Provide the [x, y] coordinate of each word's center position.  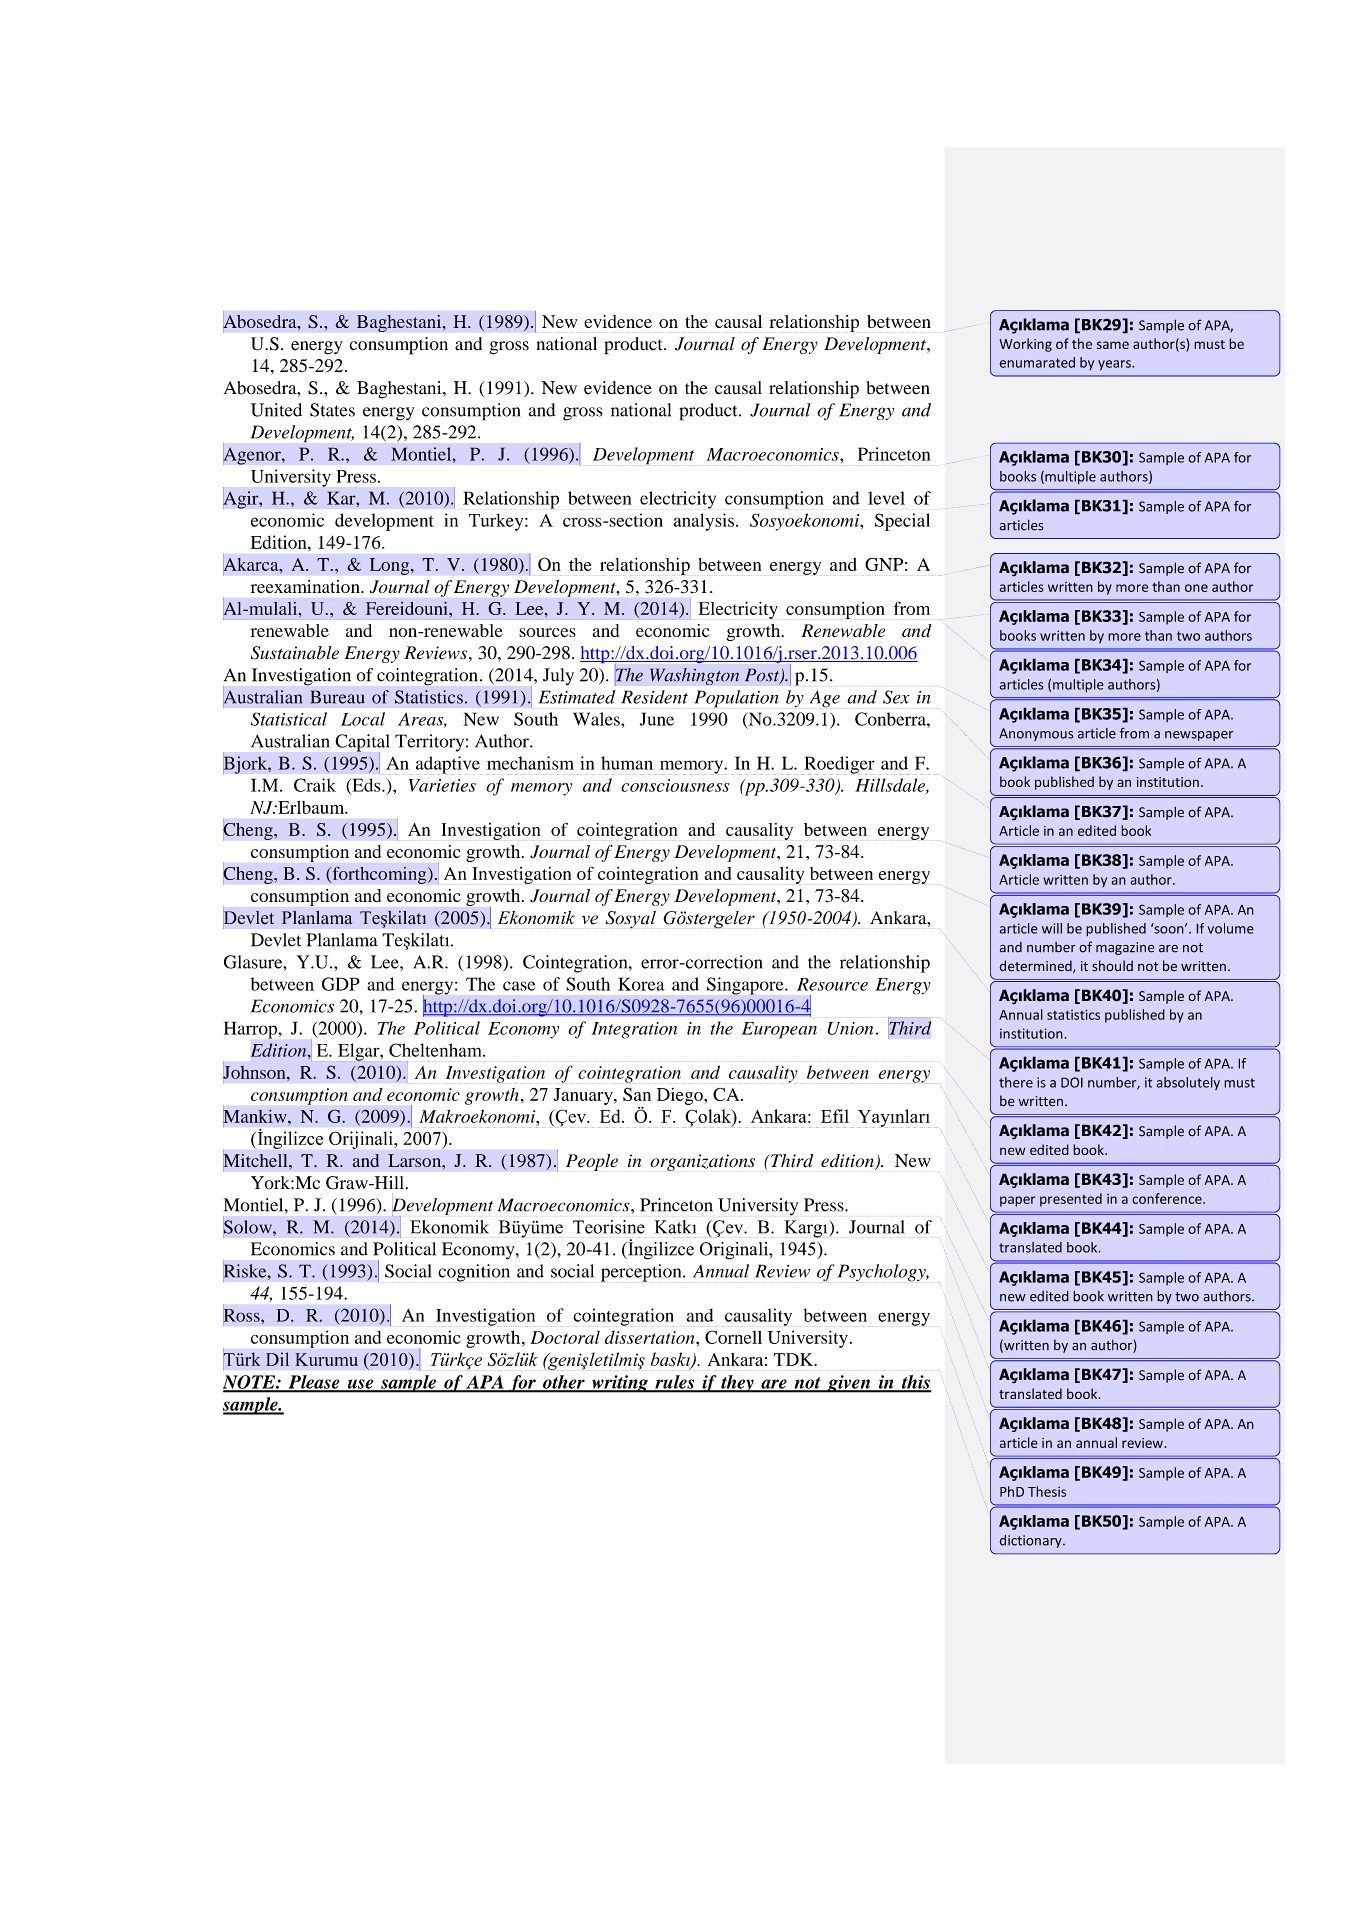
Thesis [1047, 1491]
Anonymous [1036, 734]
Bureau [337, 697]
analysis [705, 522]
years [1115, 365]
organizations [702, 1162]
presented [1071, 1200]
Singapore [746, 986]
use [360, 1385]
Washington [694, 676]
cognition [474, 1273]
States [332, 410]
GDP [341, 984]
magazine [1125, 948]
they [737, 1384]
